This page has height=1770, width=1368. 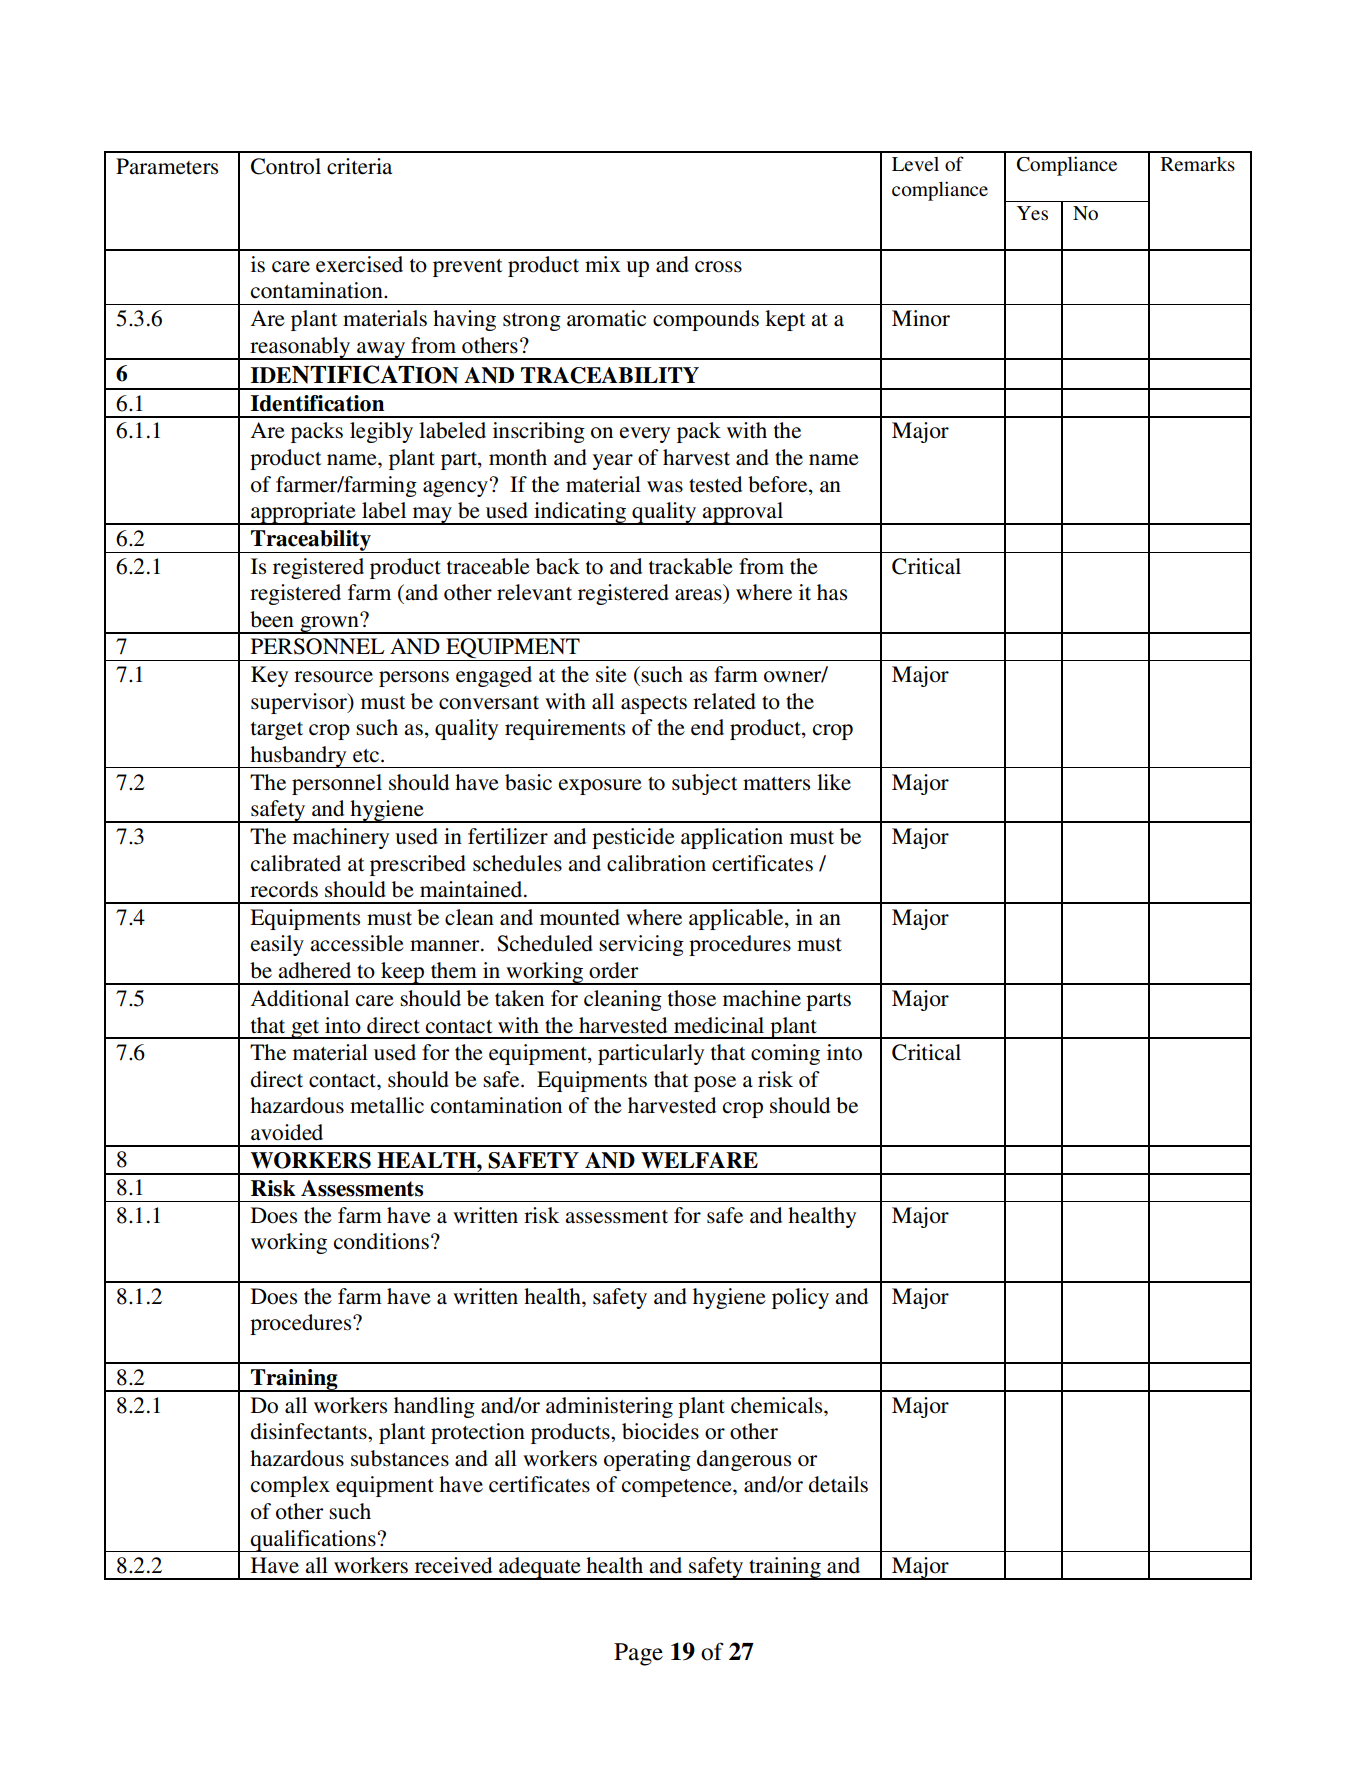 I want to click on Control, so click(x=286, y=166).
